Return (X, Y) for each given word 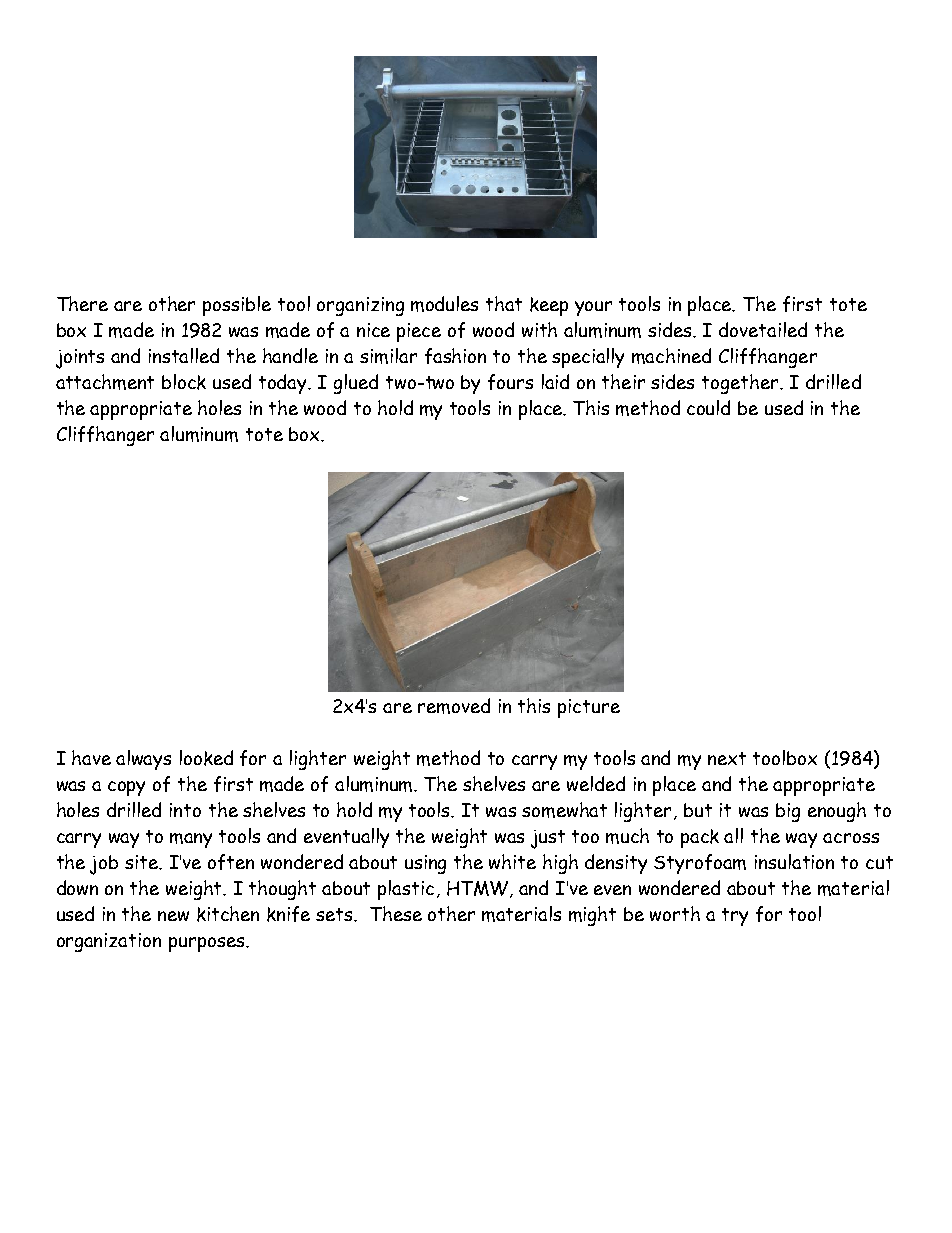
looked (206, 758)
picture (589, 708)
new (173, 916)
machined (671, 356)
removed (454, 706)
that (504, 303)
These (396, 913)
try (735, 917)
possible (237, 306)
